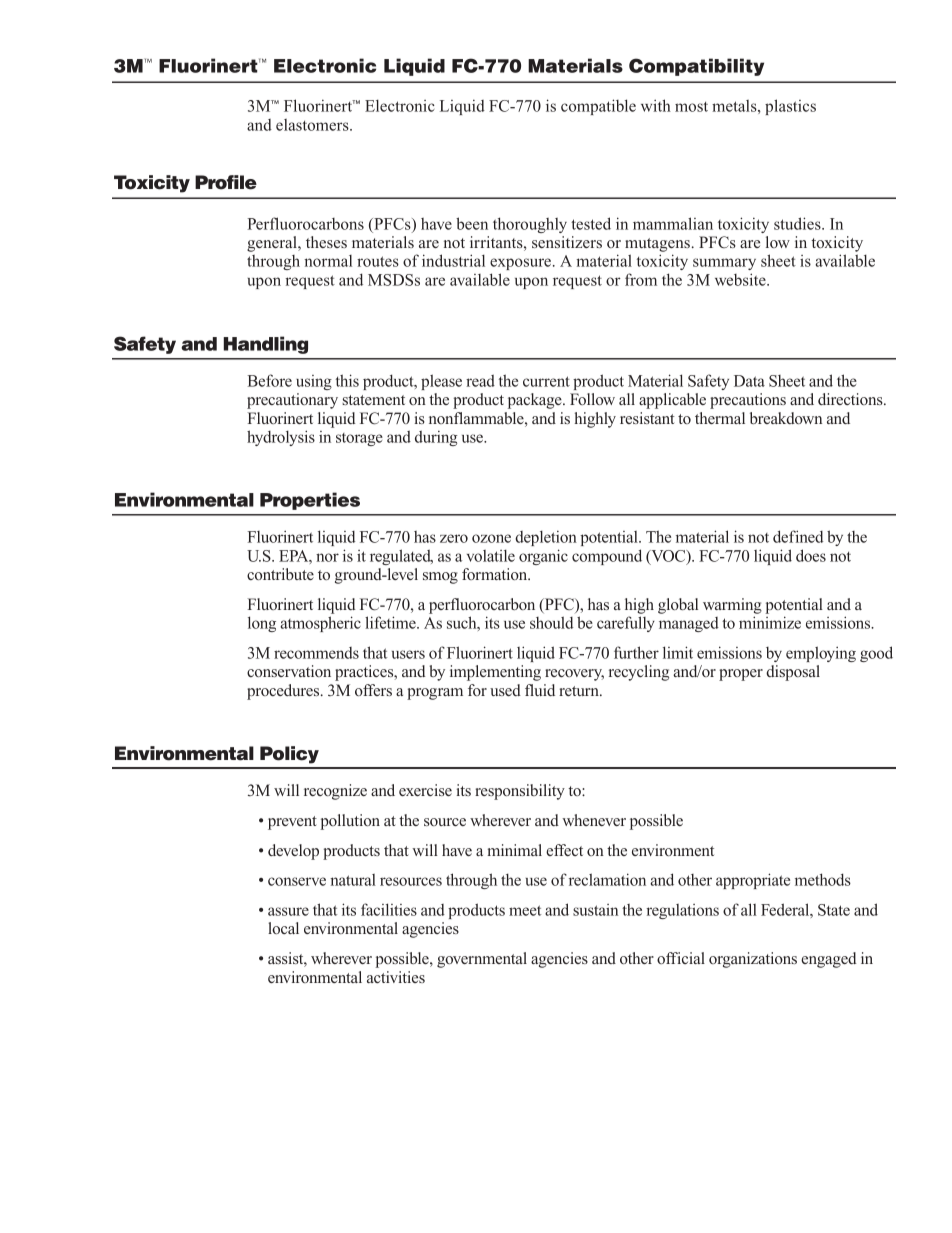 Image resolution: width=952 pixels, height=1233 pixels. I want to click on conservation, so click(289, 671).
